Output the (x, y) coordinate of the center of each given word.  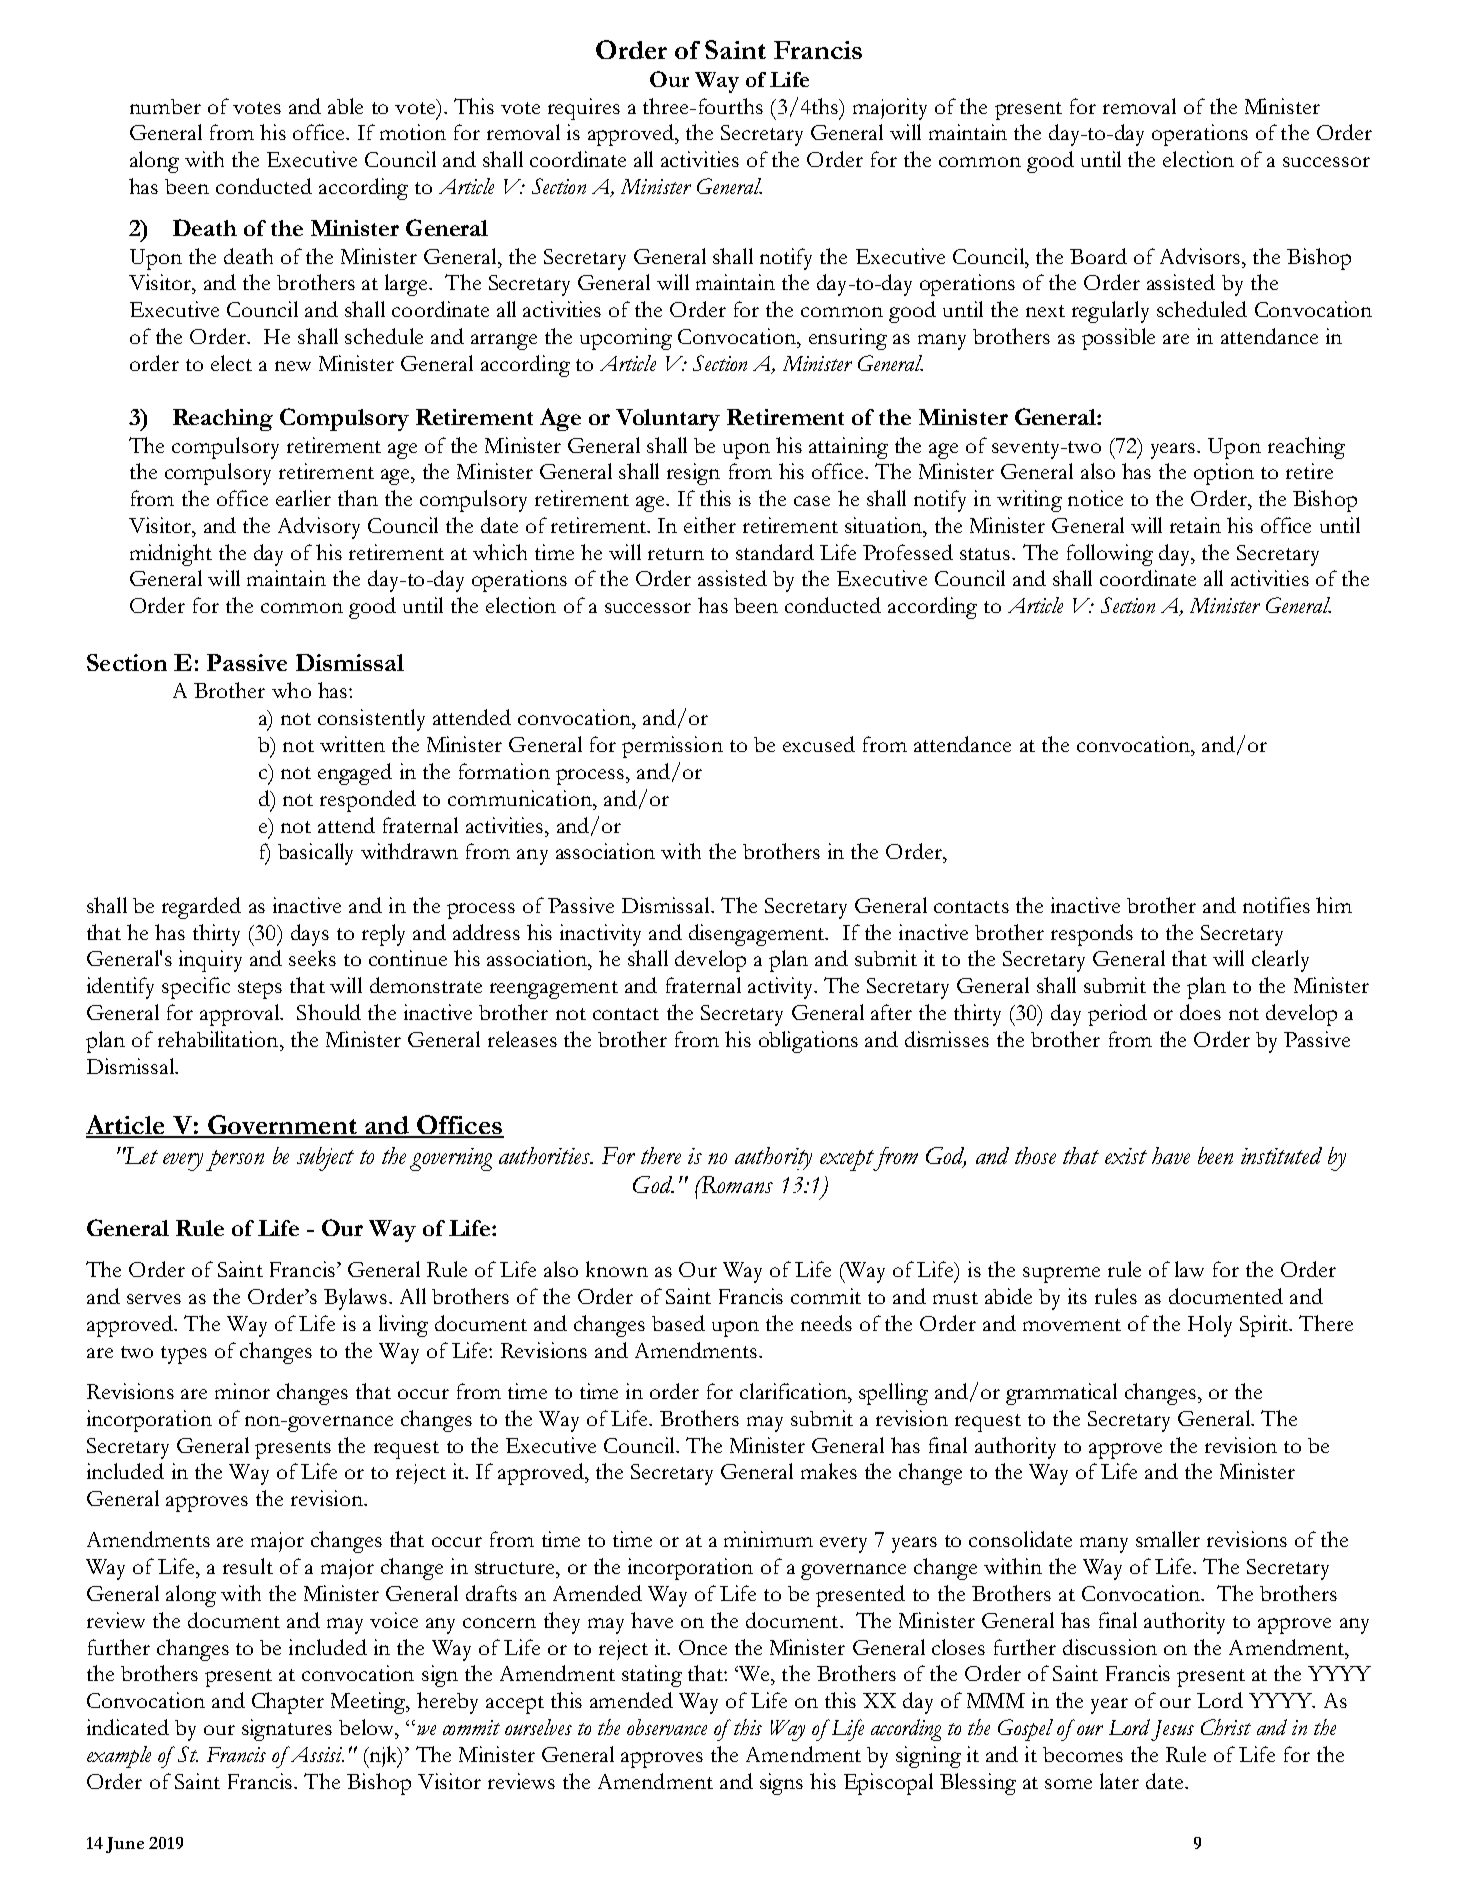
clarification (794, 1391)
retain (1195, 525)
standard (775, 552)
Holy (1210, 1326)
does (1200, 1012)
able (345, 106)
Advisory (319, 528)
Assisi (315, 1754)
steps (260, 990)
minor (242, 1391)
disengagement (758, 935)
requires (584, 109)
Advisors (1200, 256)
